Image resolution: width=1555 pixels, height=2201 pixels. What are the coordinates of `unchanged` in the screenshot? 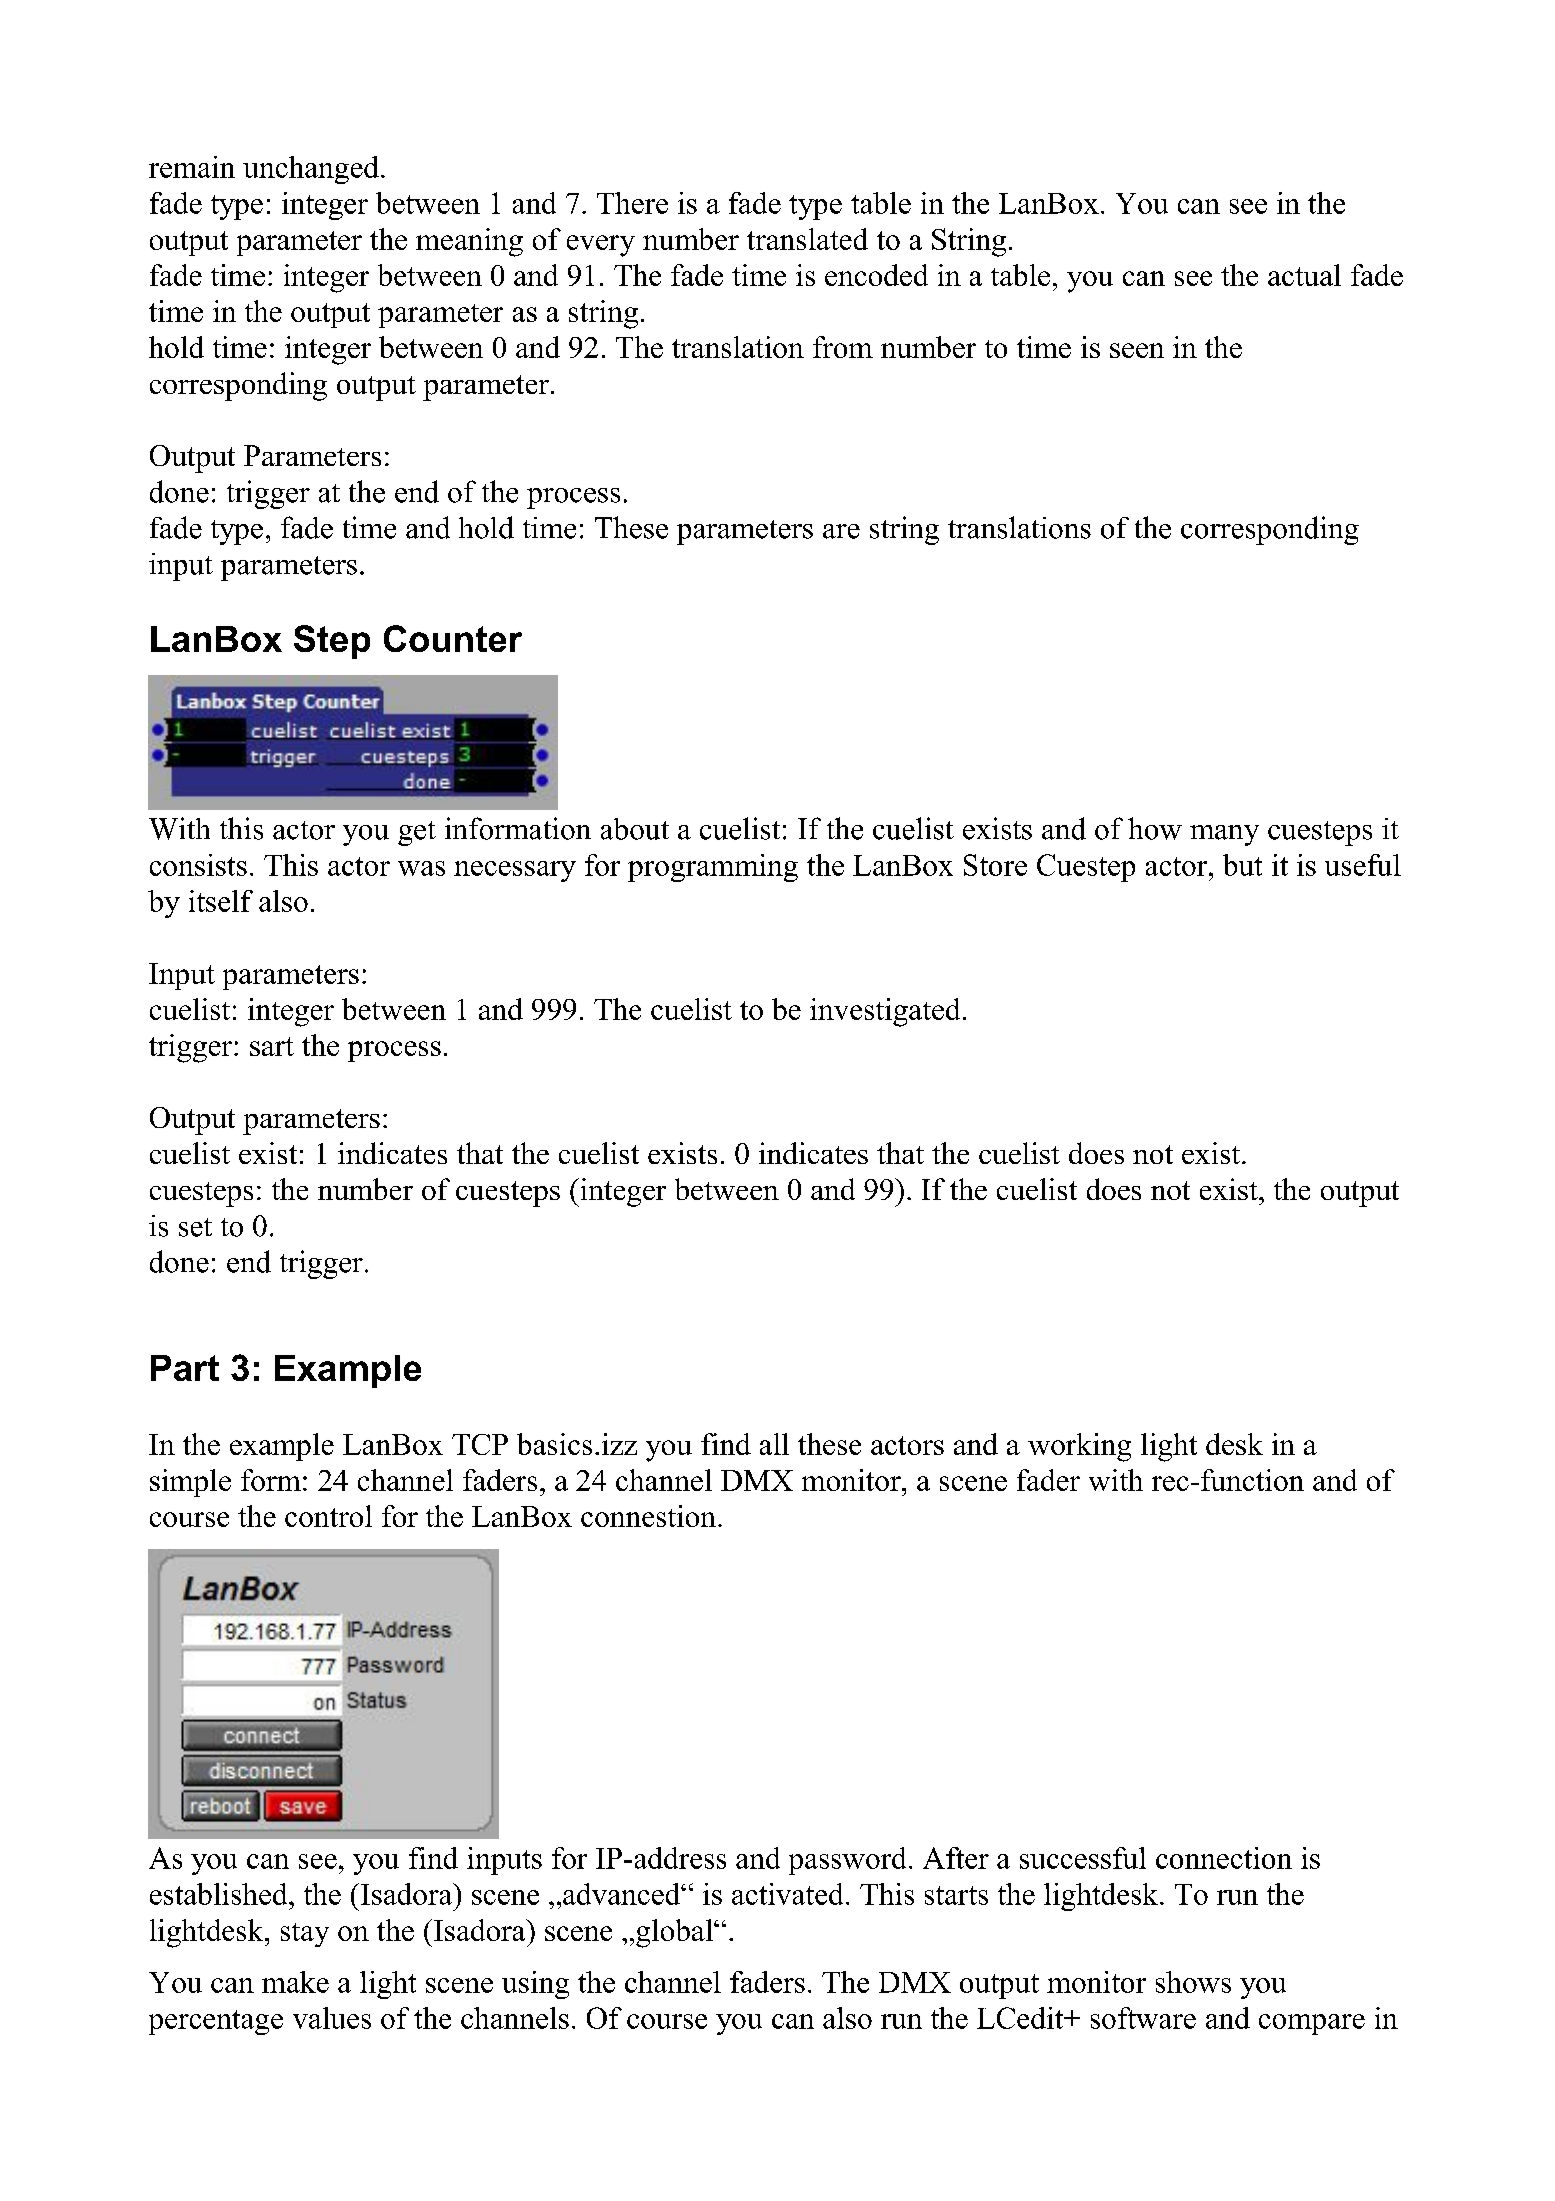 It's located at (311, 170).
